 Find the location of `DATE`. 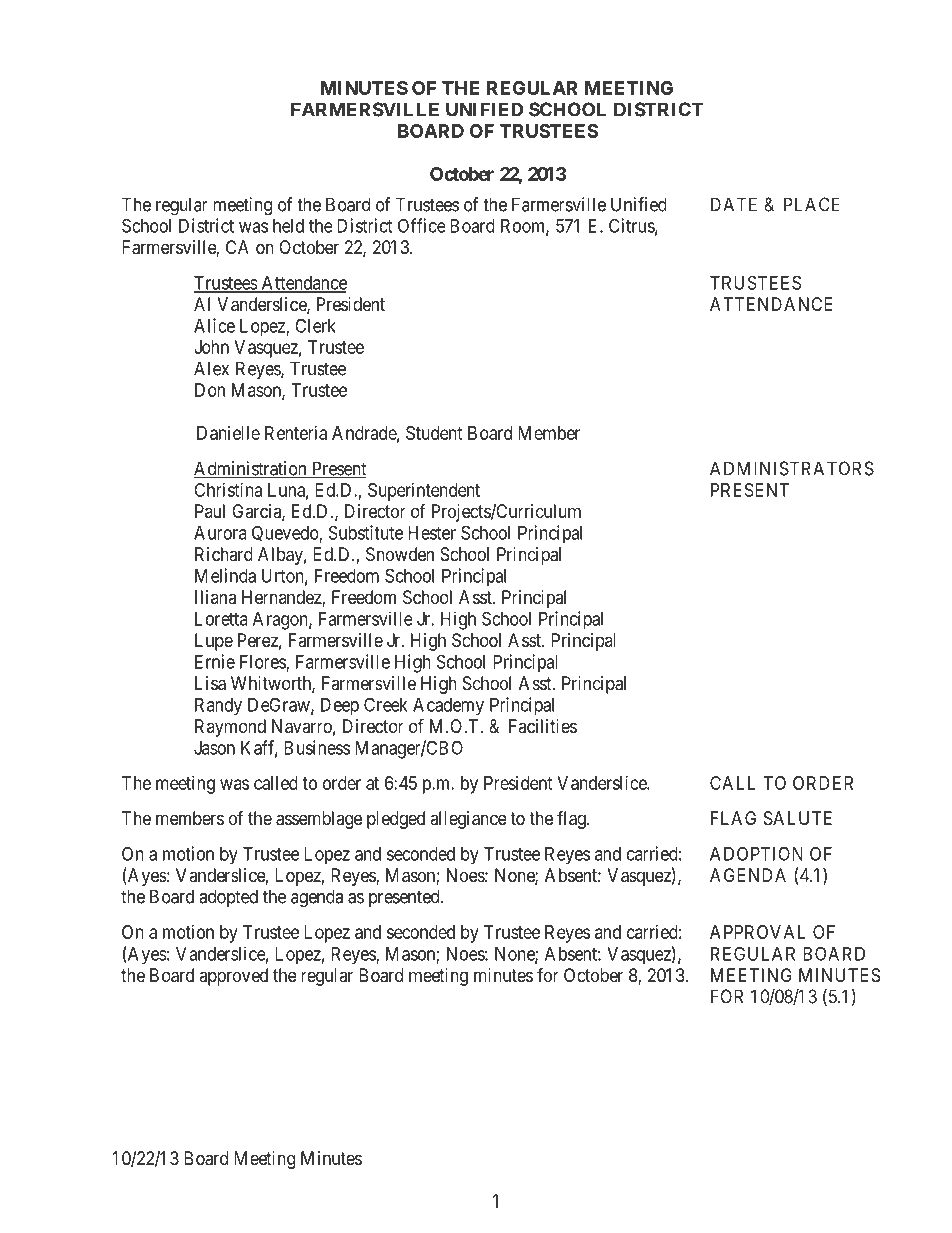

DATE is located at coordinates (734, 204).
